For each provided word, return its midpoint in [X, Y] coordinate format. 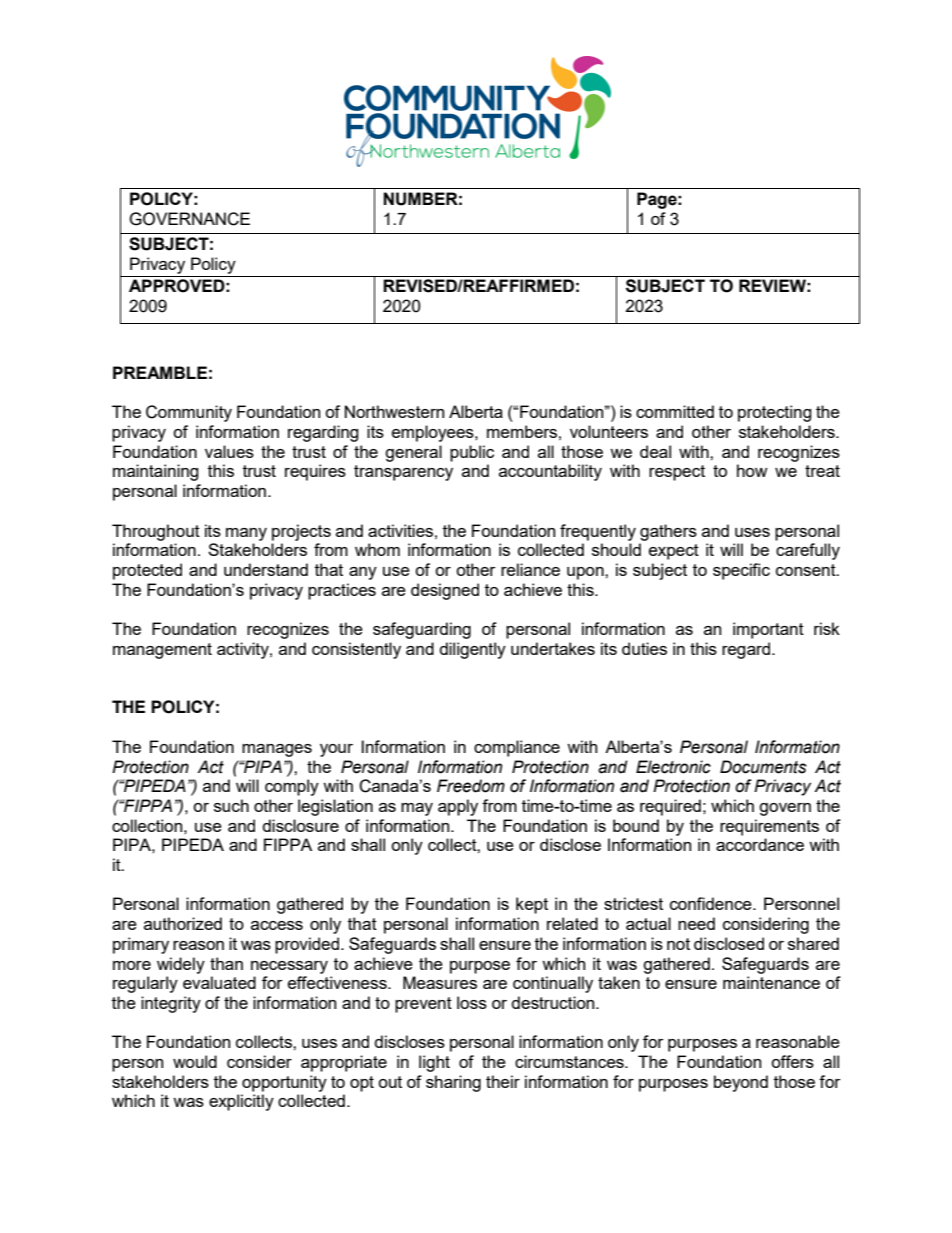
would [195, 1061]
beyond [741, 1083]
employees [434, 433]
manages [277, 750]
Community [189, 413]
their [503, 1081]
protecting [775, 413]
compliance [517, 748]
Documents [763, 767]
